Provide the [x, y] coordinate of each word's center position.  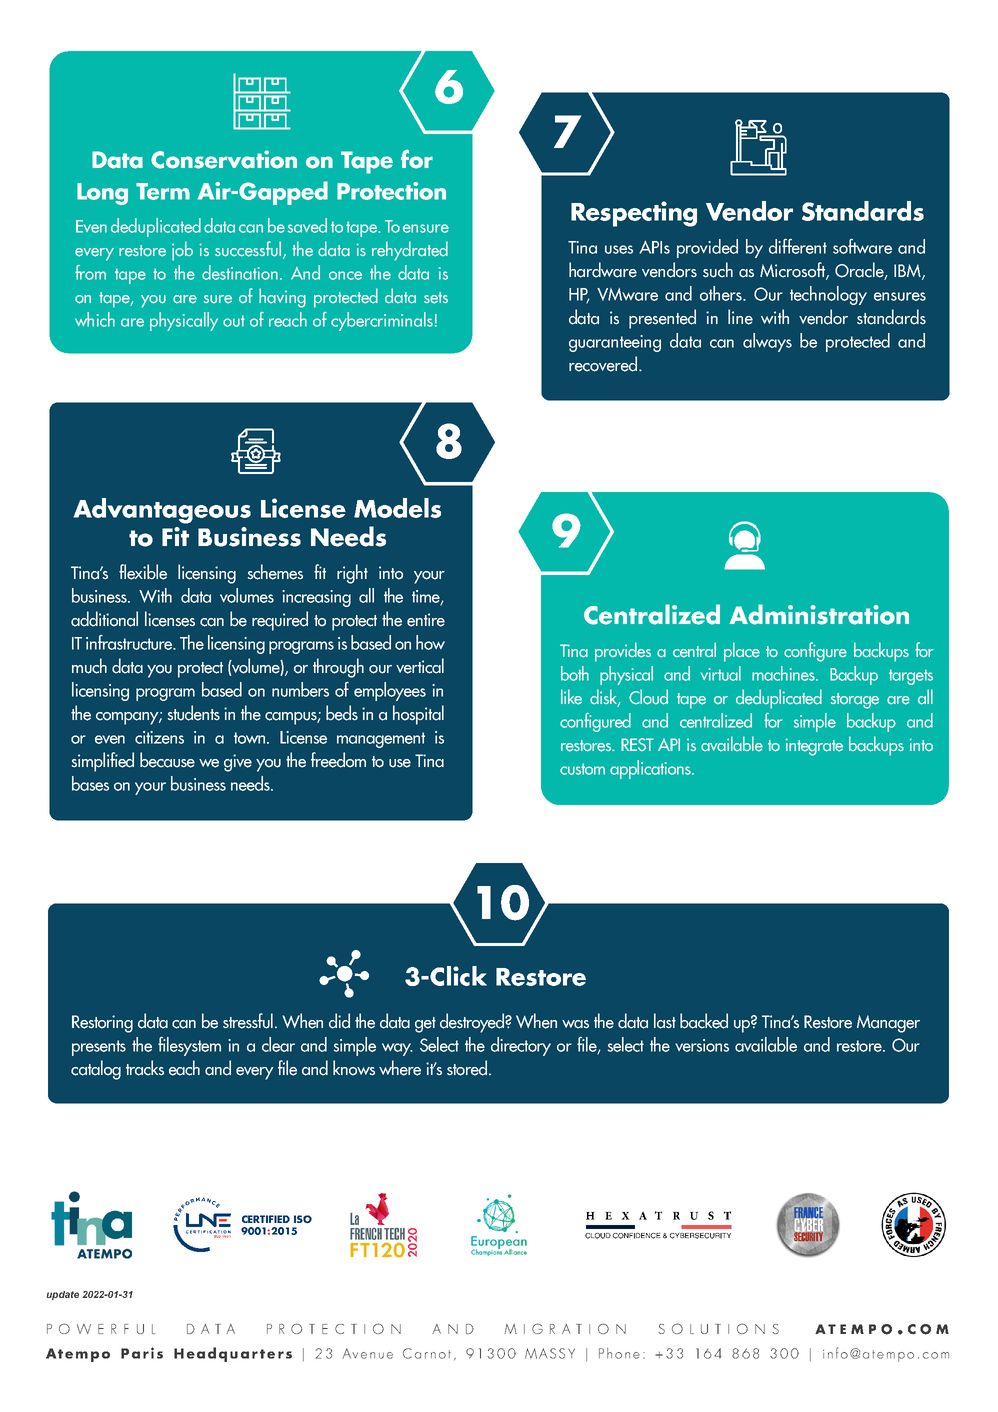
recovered [604, 364]
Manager [888, 1024]
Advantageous [162, 511]
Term [163, 191]
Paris [142, 1353]
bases [90, 783]
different [798, 246]
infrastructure [130, 642]
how [430, 642]
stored [467, 1068]
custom [582, 769]
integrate [814, 747]
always [767, 342]
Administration [819, 614]
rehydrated [410, 251]
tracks [145, 1068]
